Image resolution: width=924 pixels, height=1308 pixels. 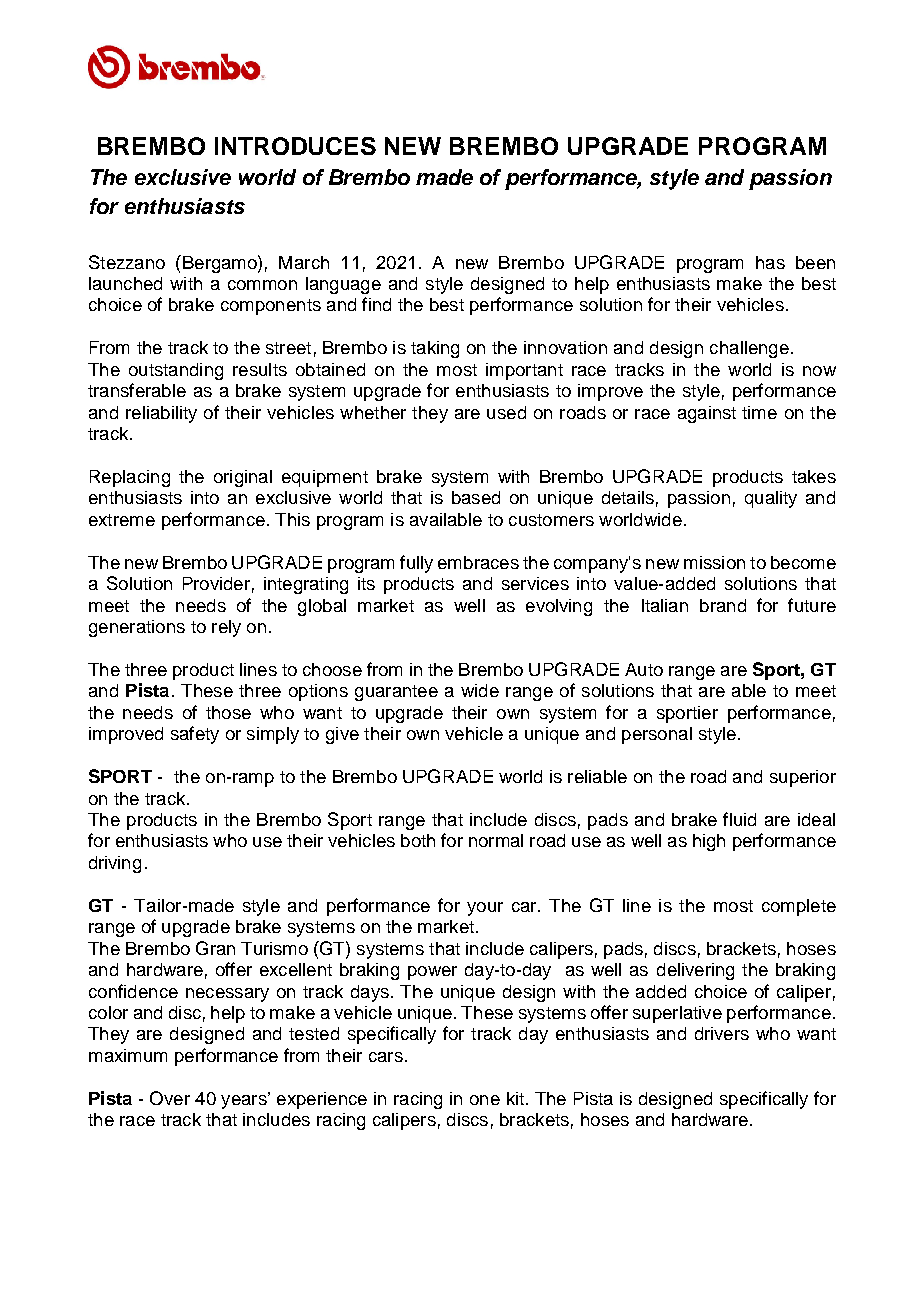 What do you see at coordinates (295, 146) in the screenshot?
I see `INTRODUCES` at bounding box center [295, 146].
